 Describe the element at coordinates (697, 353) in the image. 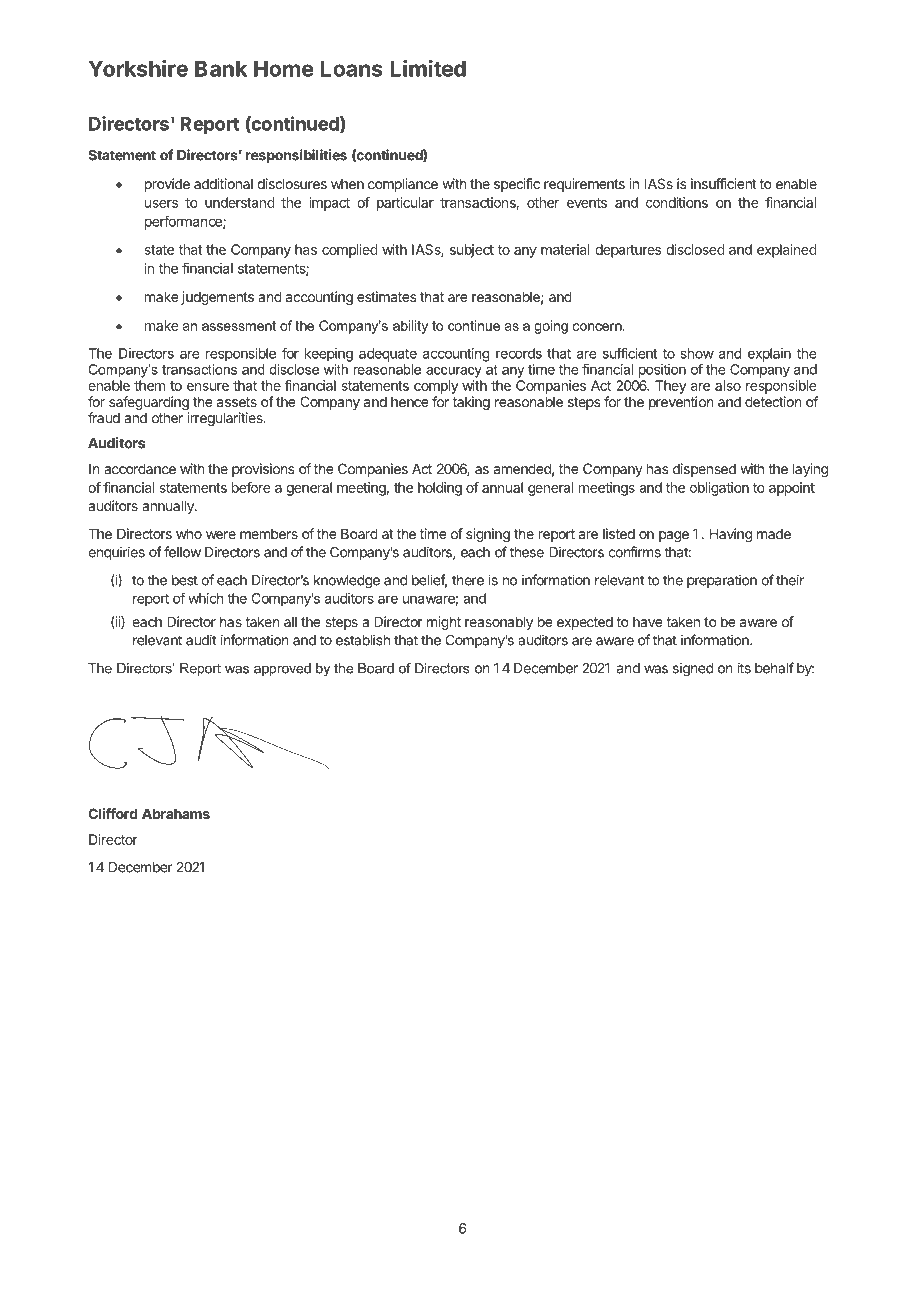

I see `show` at that location.
